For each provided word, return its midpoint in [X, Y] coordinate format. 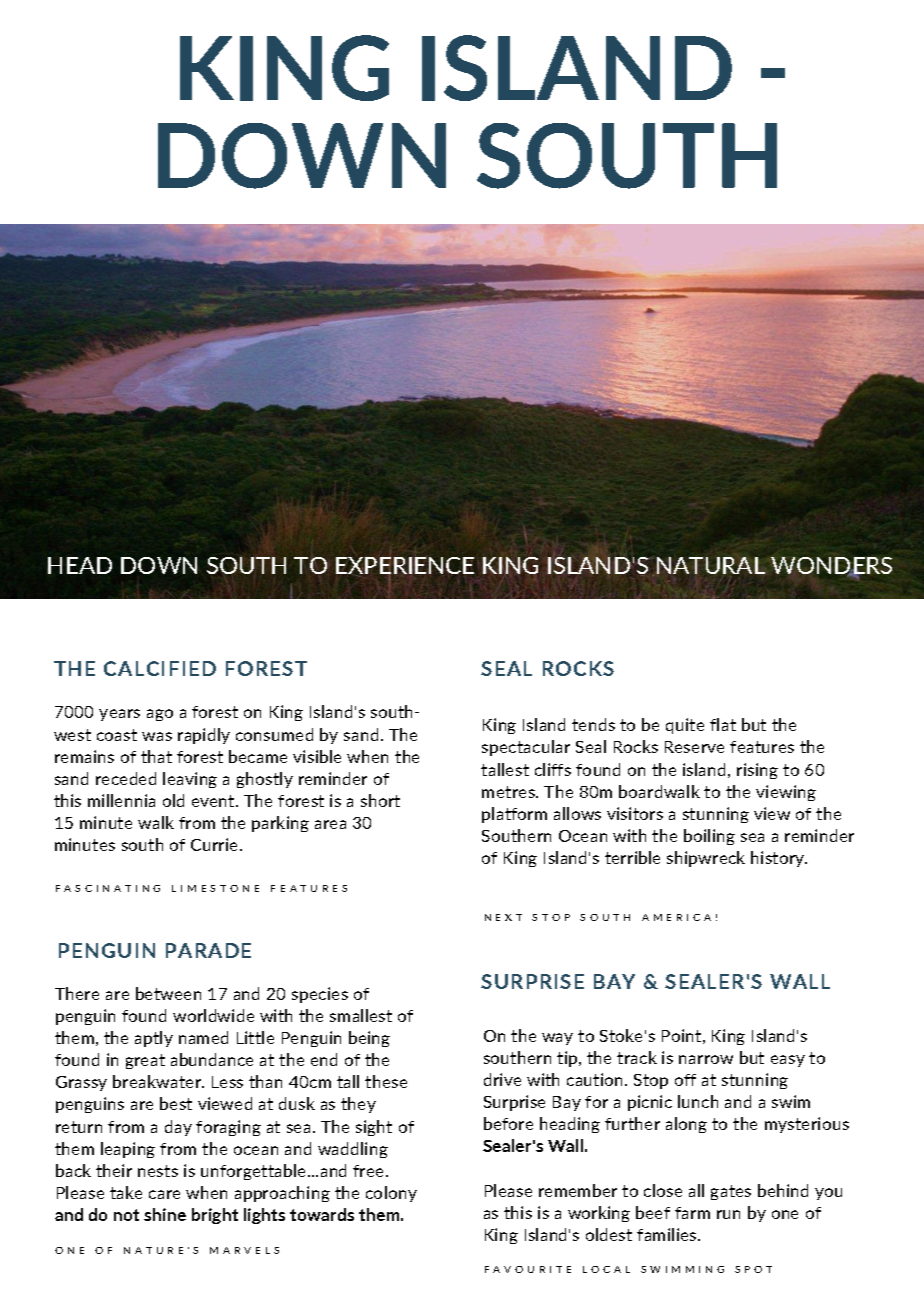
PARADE [208, 950]
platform [514, 815]
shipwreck [706, 859]
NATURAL [711, 565]
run [728, 1214]
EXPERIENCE [405, 567]
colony [391, 1194]
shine [165, 1214]
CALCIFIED [160, 668]
